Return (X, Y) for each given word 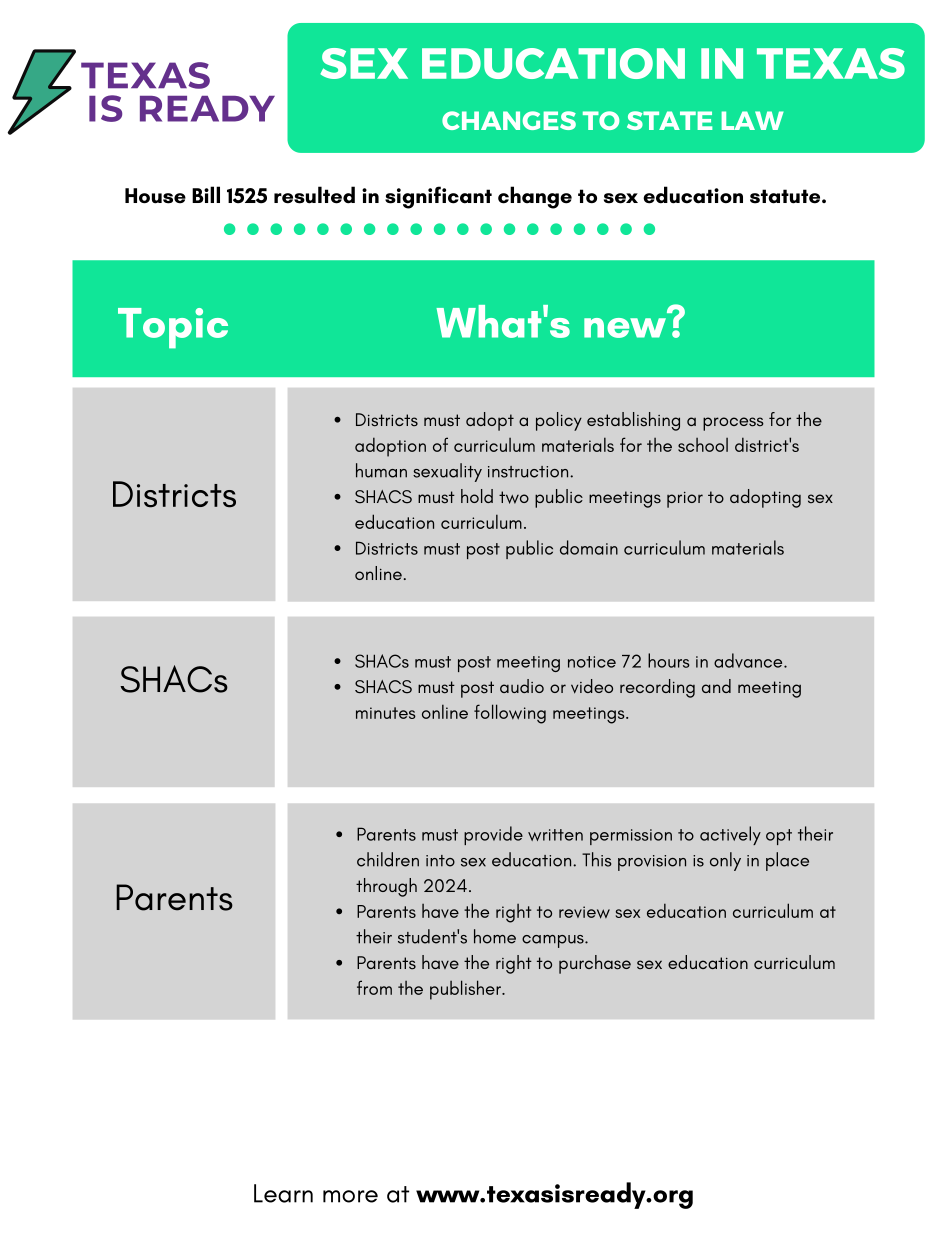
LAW (752, 120)
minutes (386, 713)
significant (438, 197)
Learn (283, 1193)
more (350, 1196)
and (716, 686)
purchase (595, 964)
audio (522, 686)
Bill (206, 194)
